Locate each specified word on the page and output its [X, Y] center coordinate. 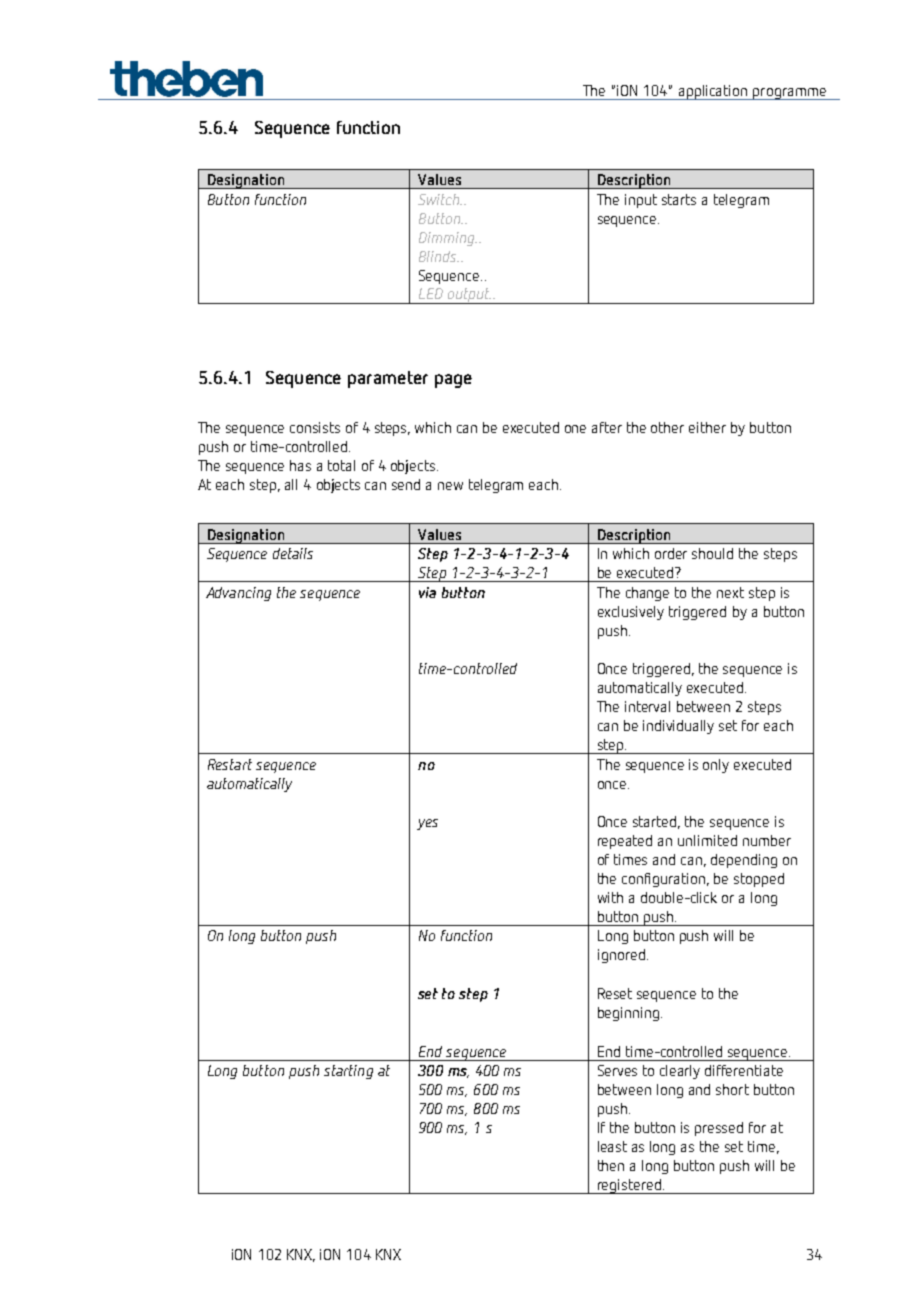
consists [315, 427]
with [610, 897]
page [453, 381]
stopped [759, 880]
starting [348, 1072]
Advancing [238, 594]
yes [427, 824]
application [713, 92]
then [611, 1165]
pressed [719, 1129]
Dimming [448, 239]
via [427, 592]
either [707, 427]
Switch [440, 199]
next [730, 592]
